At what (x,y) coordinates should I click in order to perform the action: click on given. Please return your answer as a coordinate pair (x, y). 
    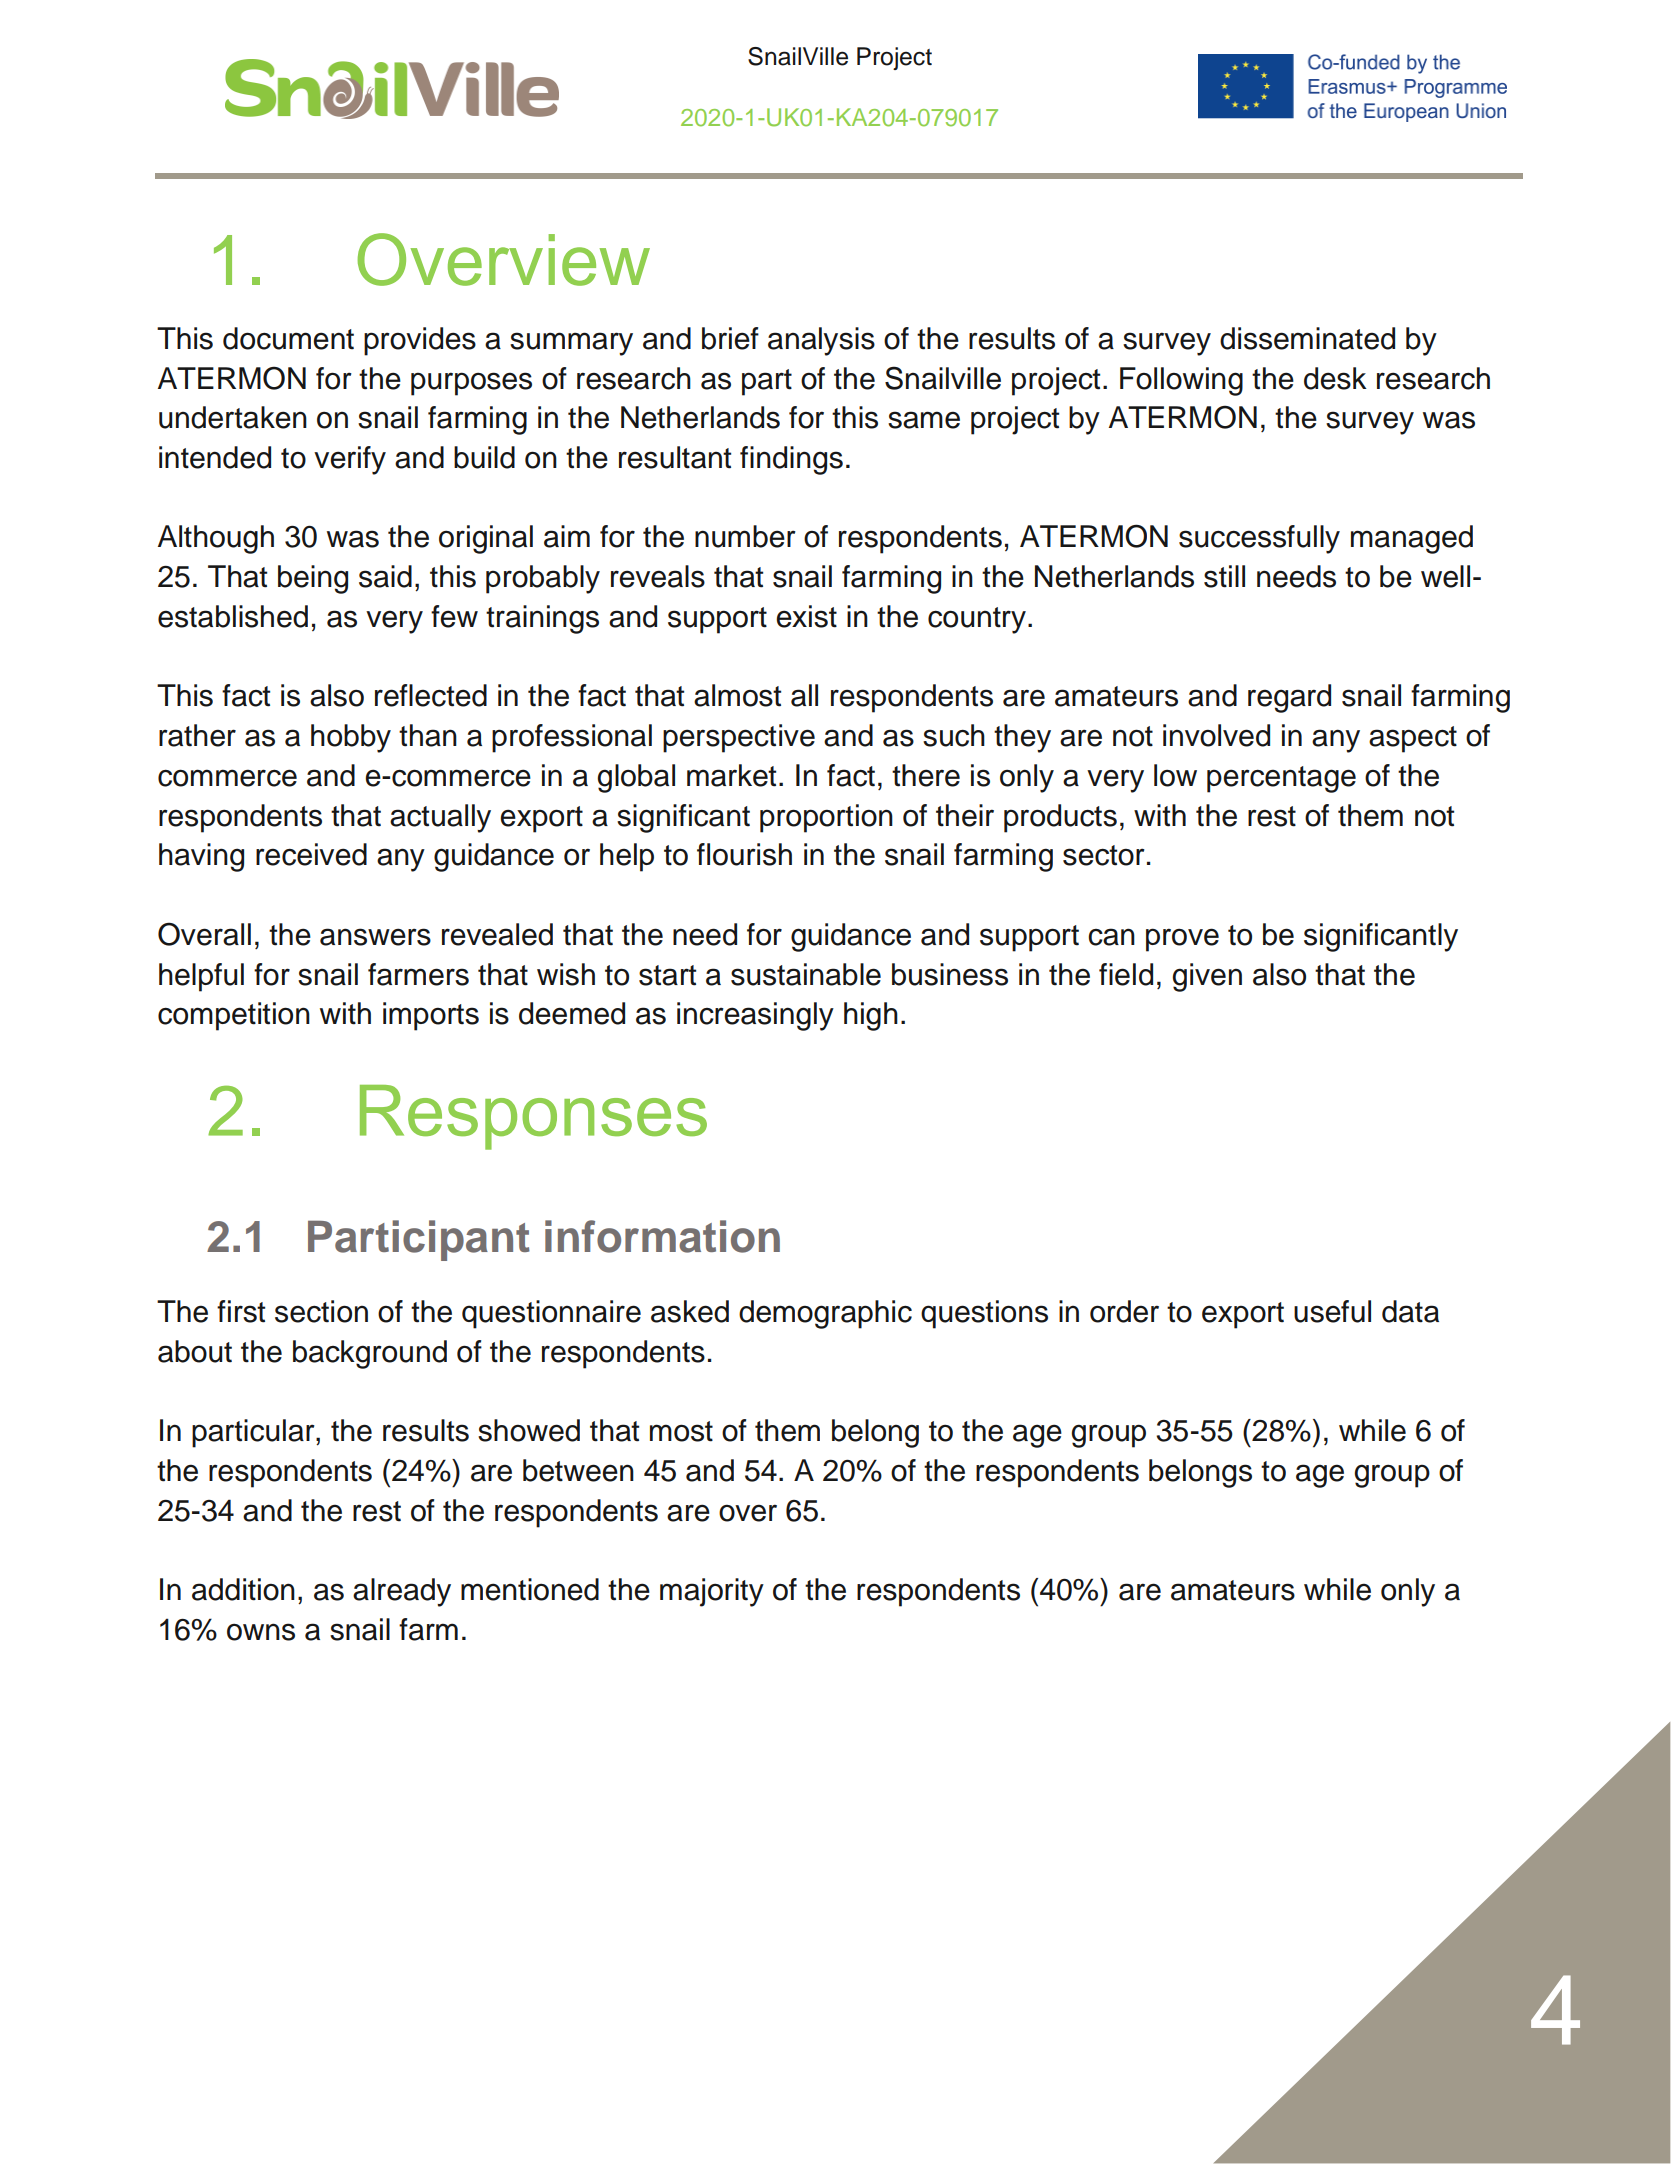
    Looking at the image, I should click on (1207, 977).
